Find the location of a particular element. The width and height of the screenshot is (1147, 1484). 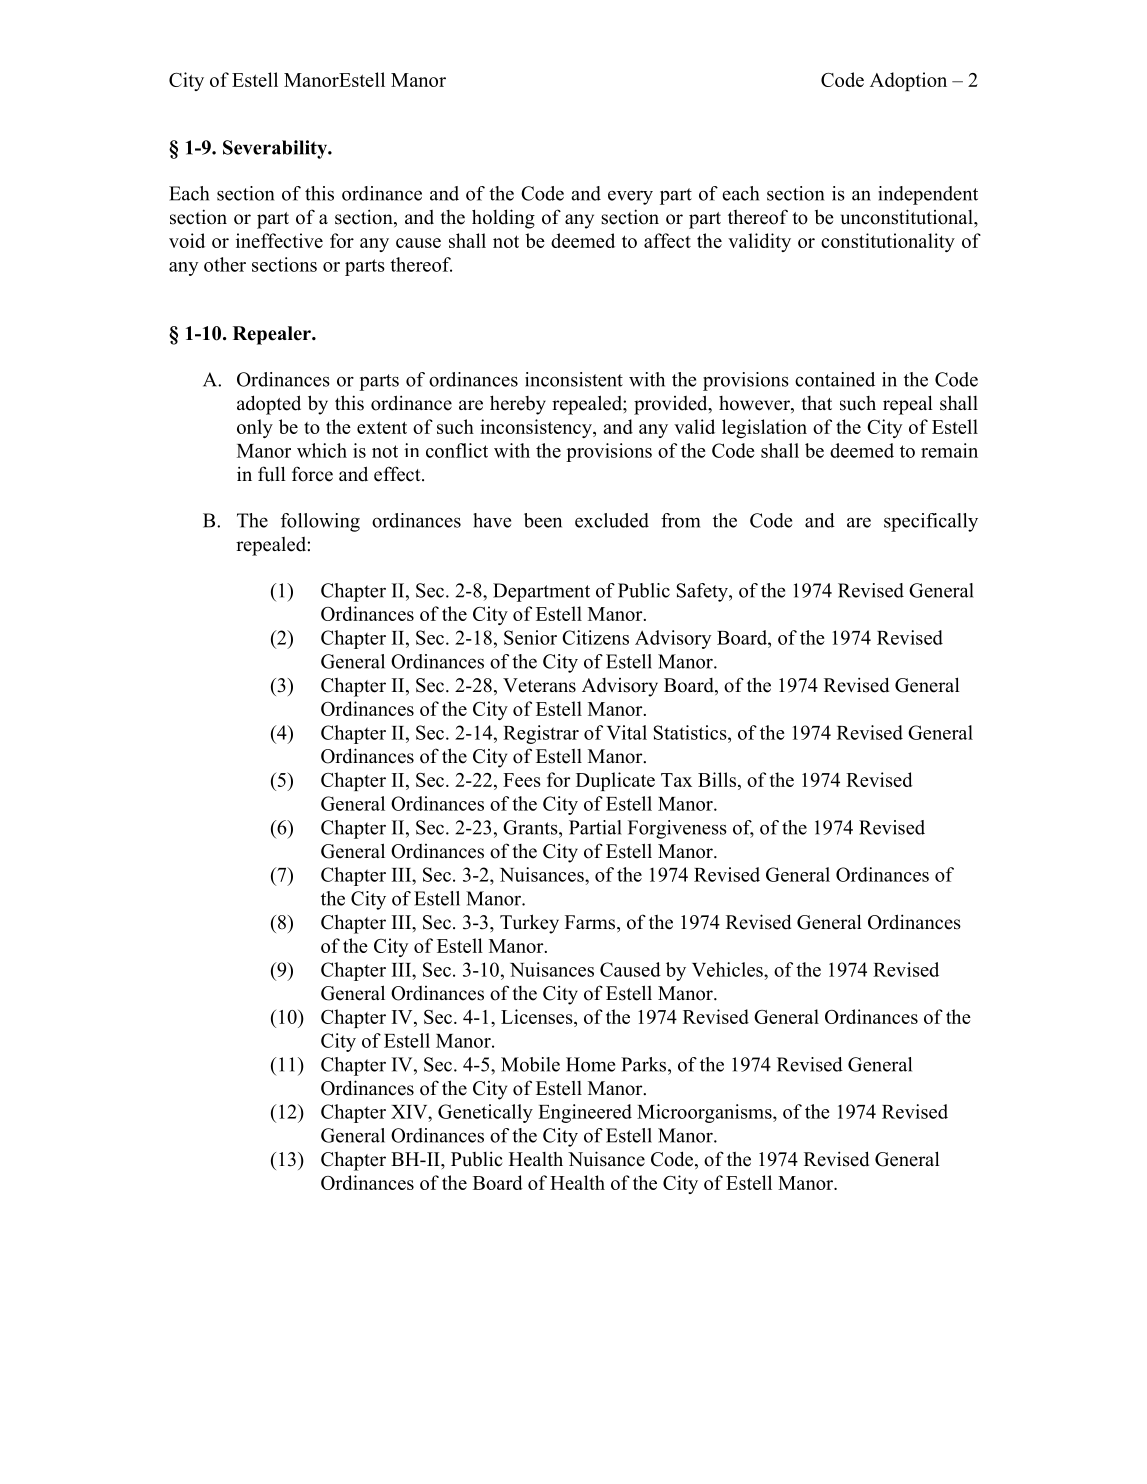

Registrar is located at coordinates (541, 734).
